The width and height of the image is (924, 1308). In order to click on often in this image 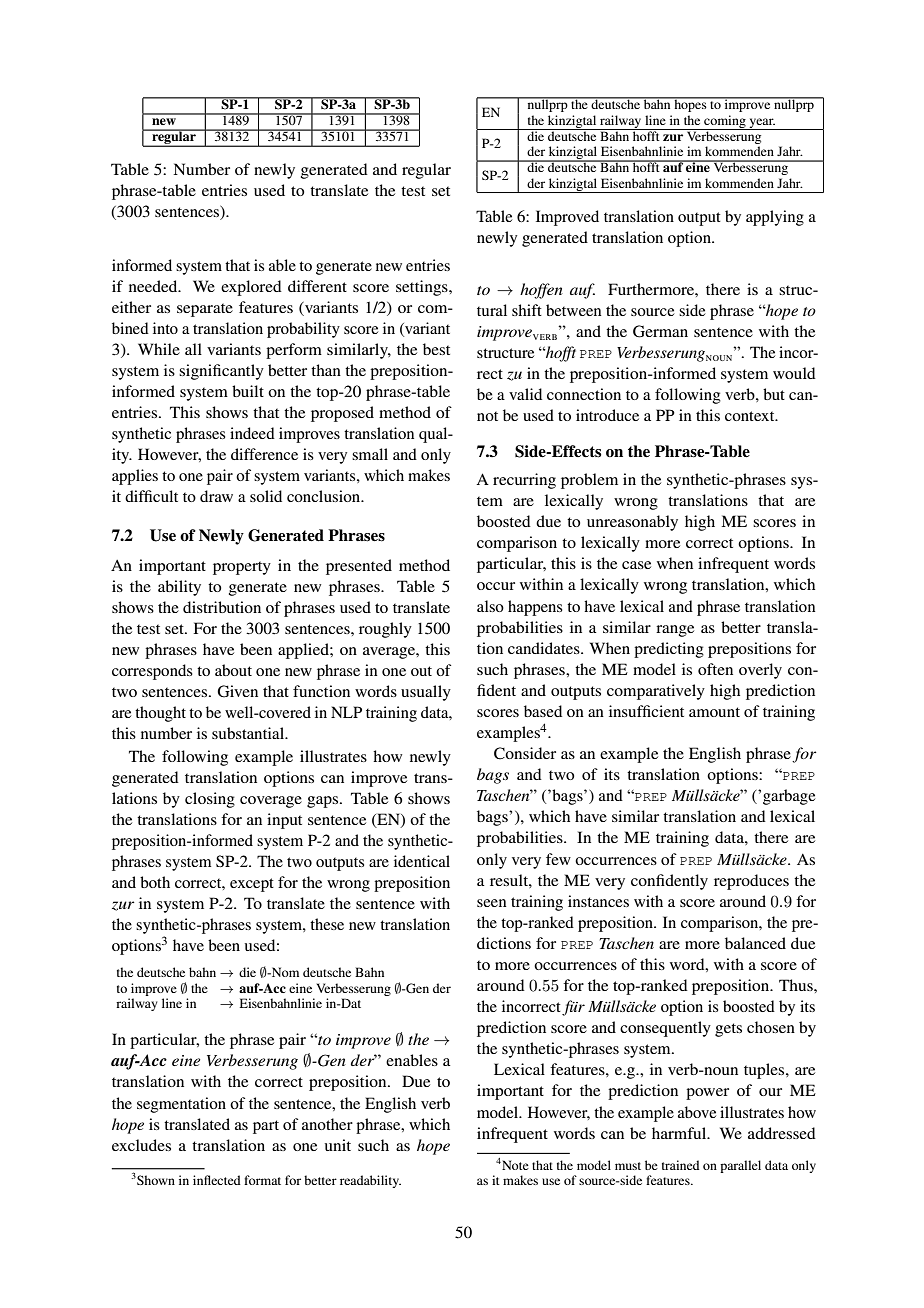, I will do `click(715, 669)`.
